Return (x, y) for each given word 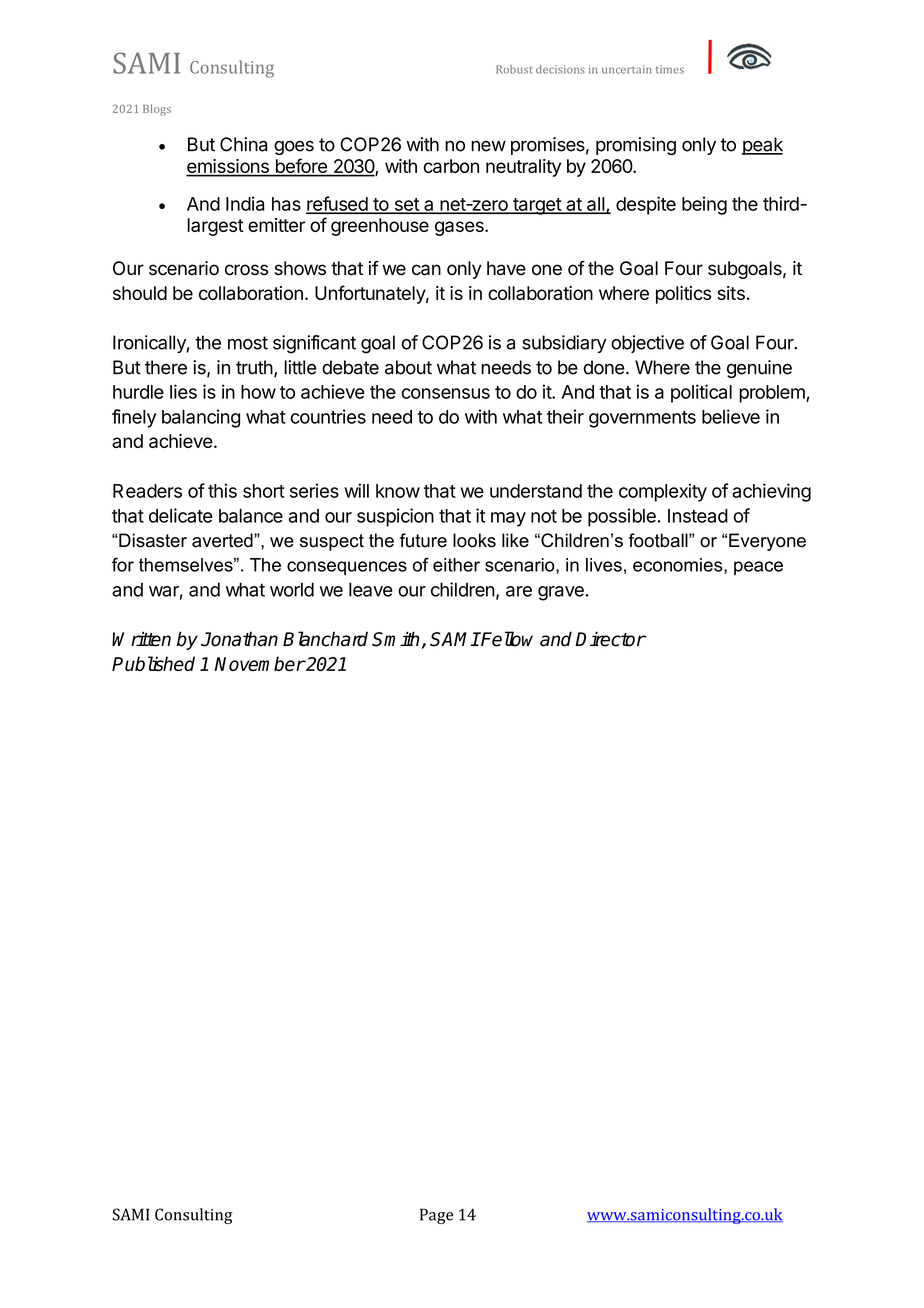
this (222, 490)
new (488, 146)
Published (153, 663)
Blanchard (325, 639)
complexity (663, 492)
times (670, 69)
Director (610, 639)
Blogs (157, 110)
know (398, 491)
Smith (396, 639)
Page (436, 1216)
